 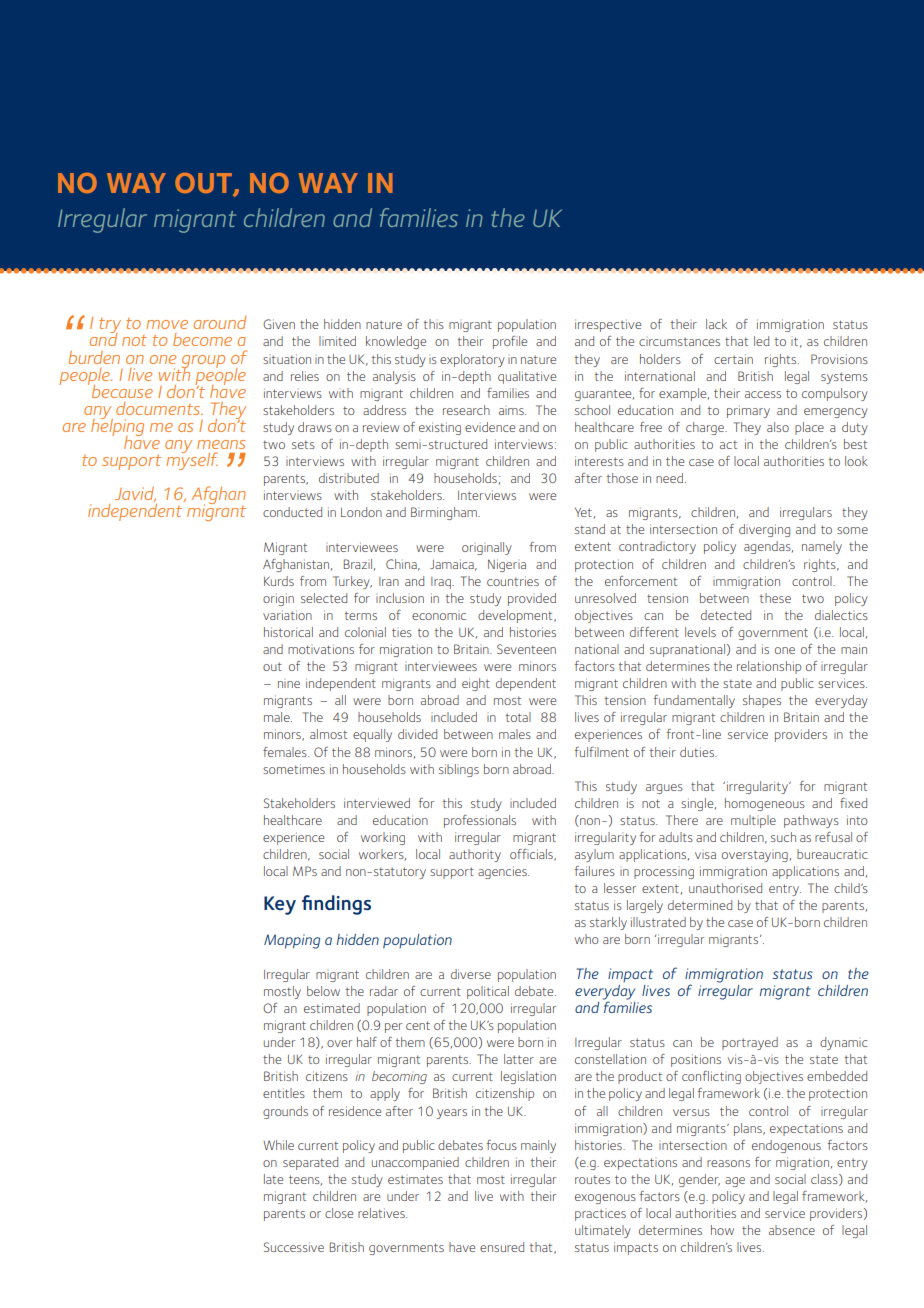 What do you see at coordinates (472, 360) in the screenshot?
I see `exploratory` at bounding box center [472, 360].
